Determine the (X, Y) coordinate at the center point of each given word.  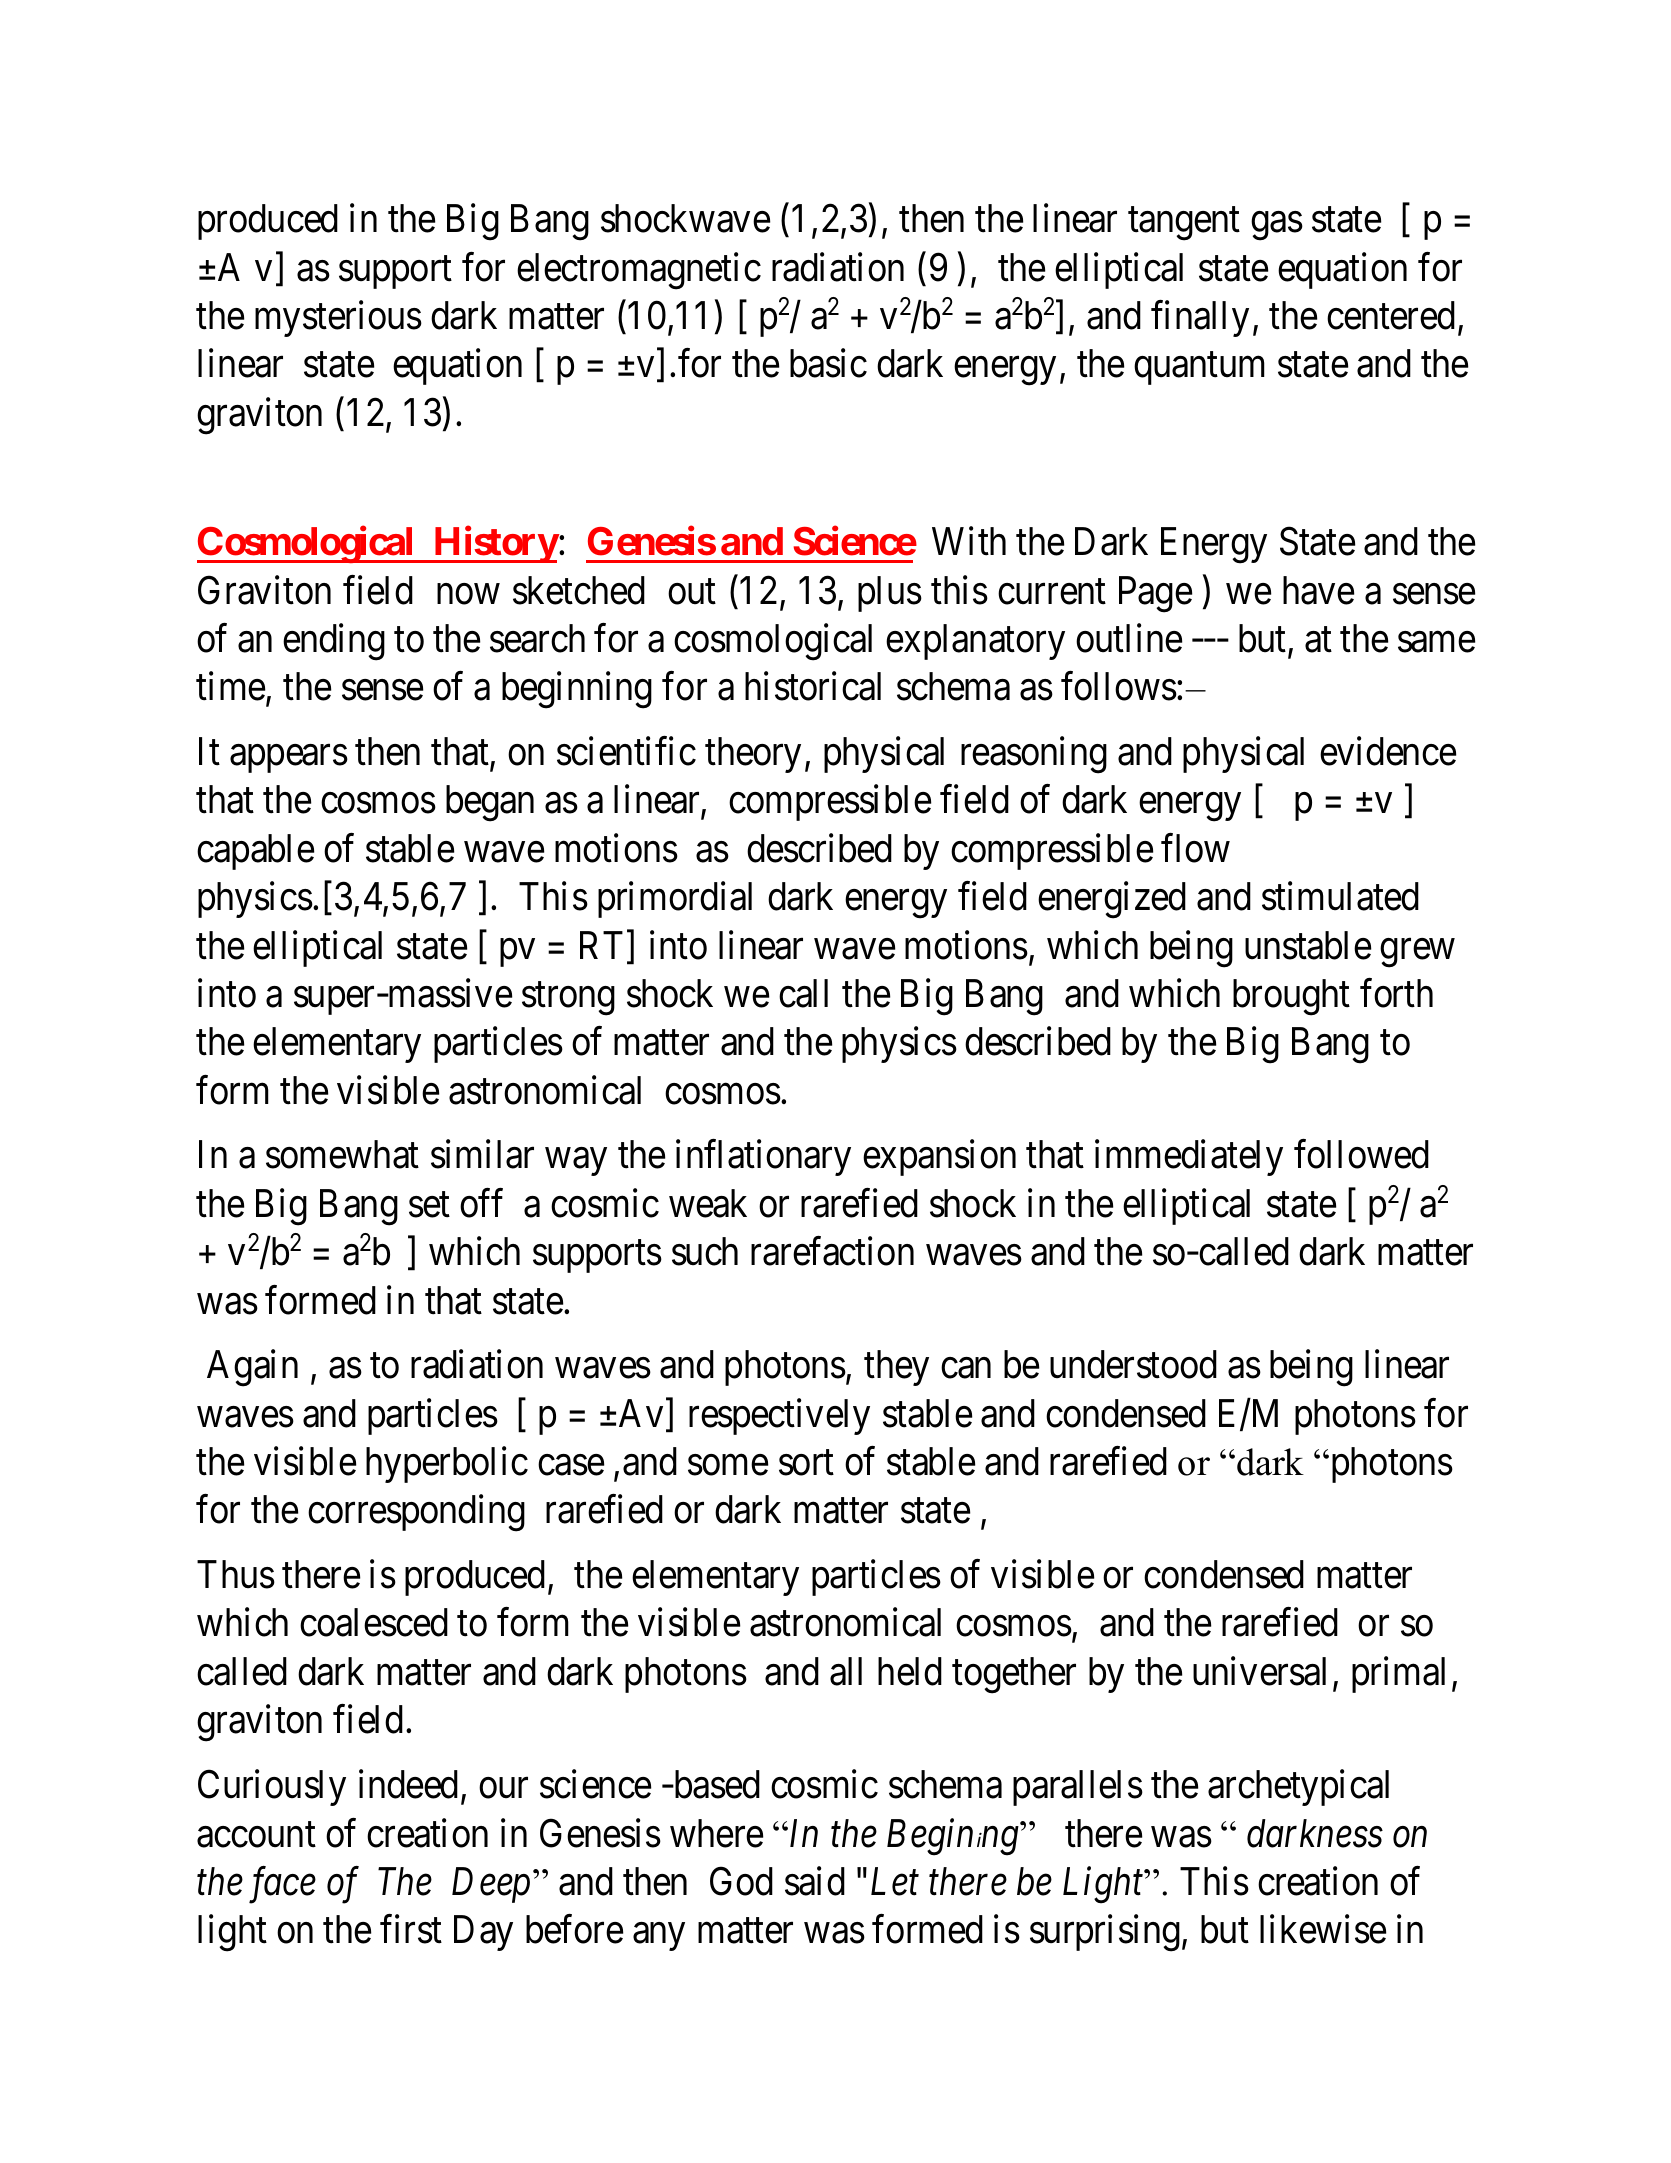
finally (1200, 319)
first (411, 1929)
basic (828, 363)
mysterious (338, 319)
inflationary (763, 1158)
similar (482, 1154)
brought (1291, 997)
